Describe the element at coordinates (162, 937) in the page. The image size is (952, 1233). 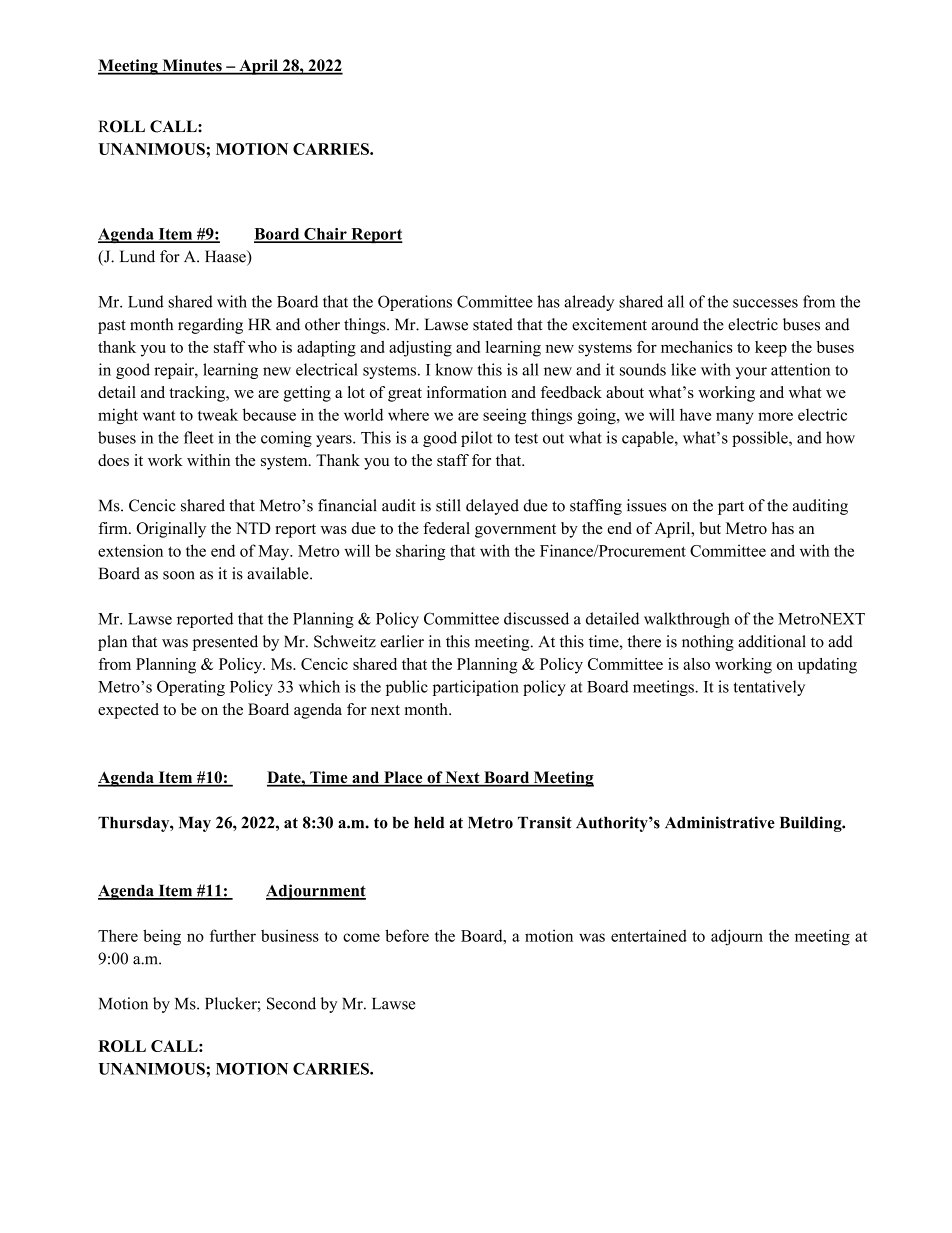
I see `being` at that location.
